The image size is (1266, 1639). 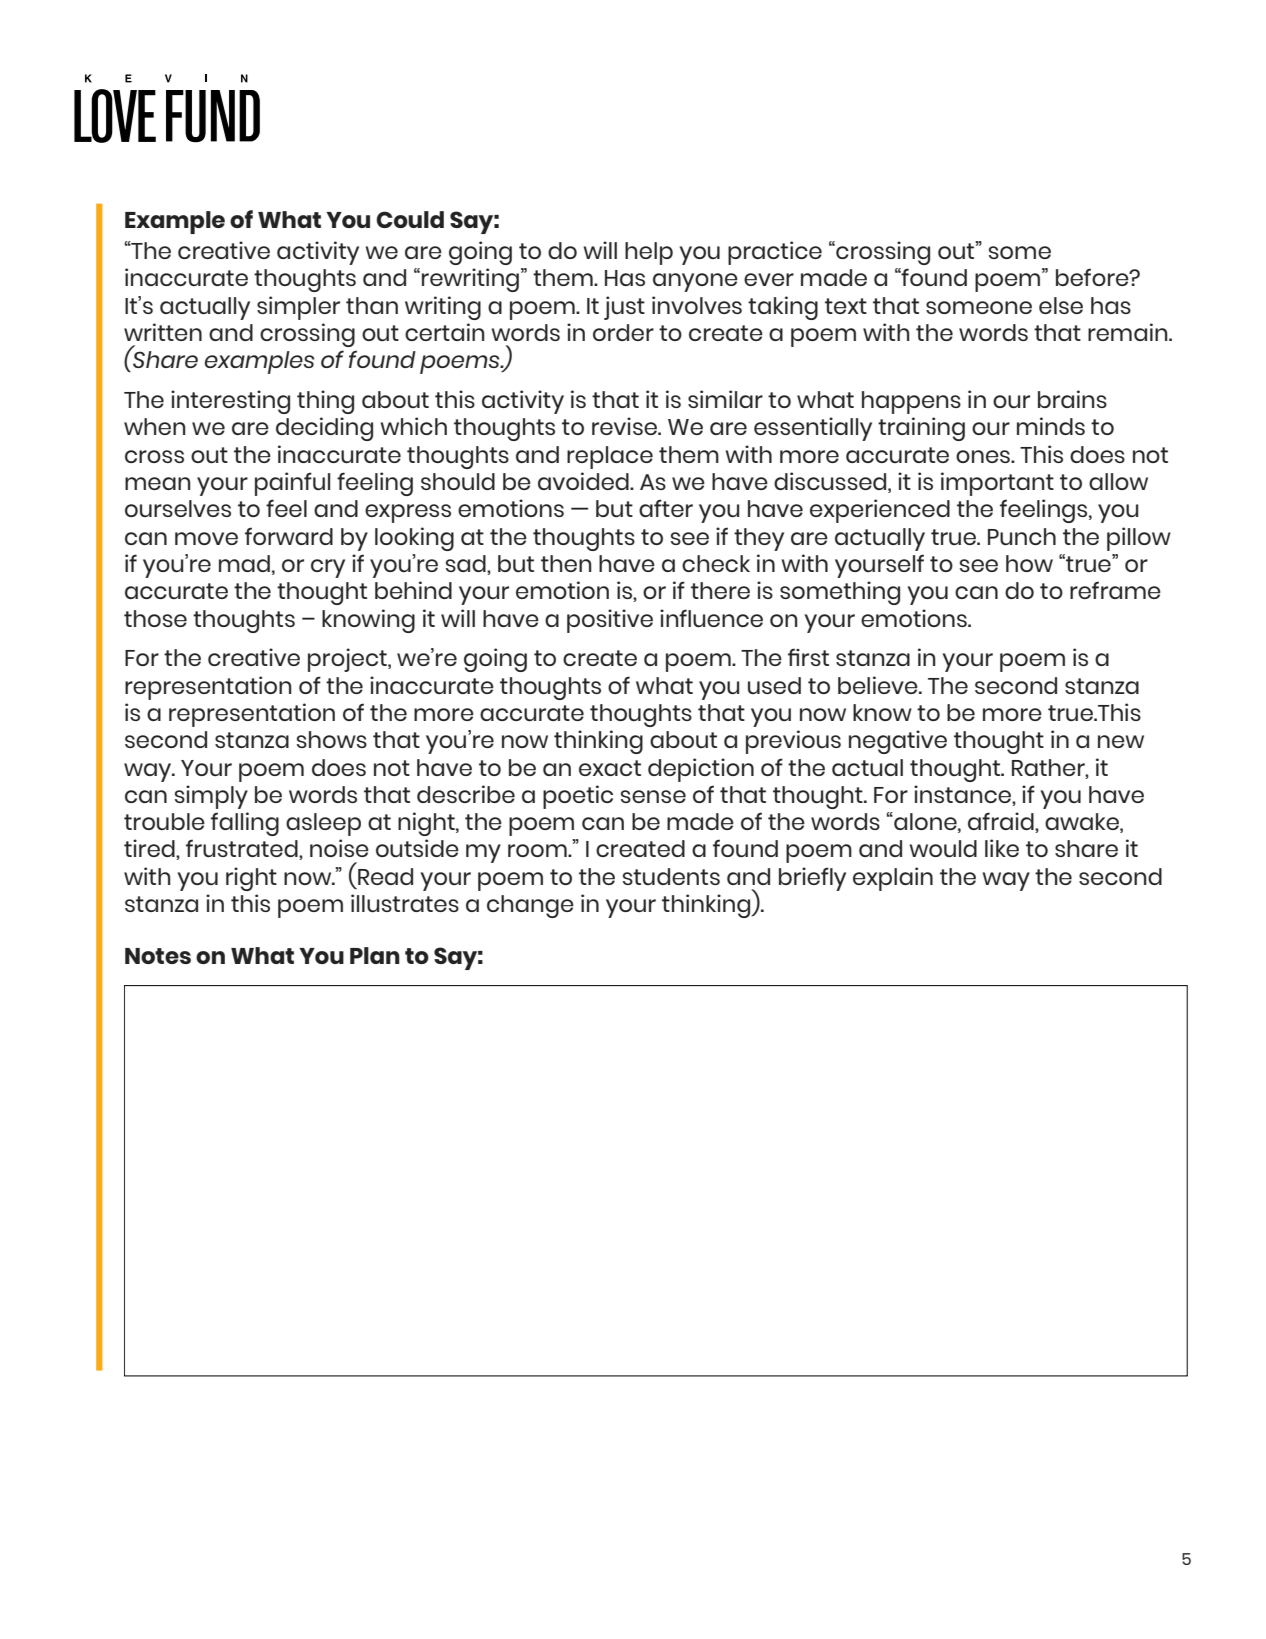 I want to click on Plan, so click(x=375, y=955).
